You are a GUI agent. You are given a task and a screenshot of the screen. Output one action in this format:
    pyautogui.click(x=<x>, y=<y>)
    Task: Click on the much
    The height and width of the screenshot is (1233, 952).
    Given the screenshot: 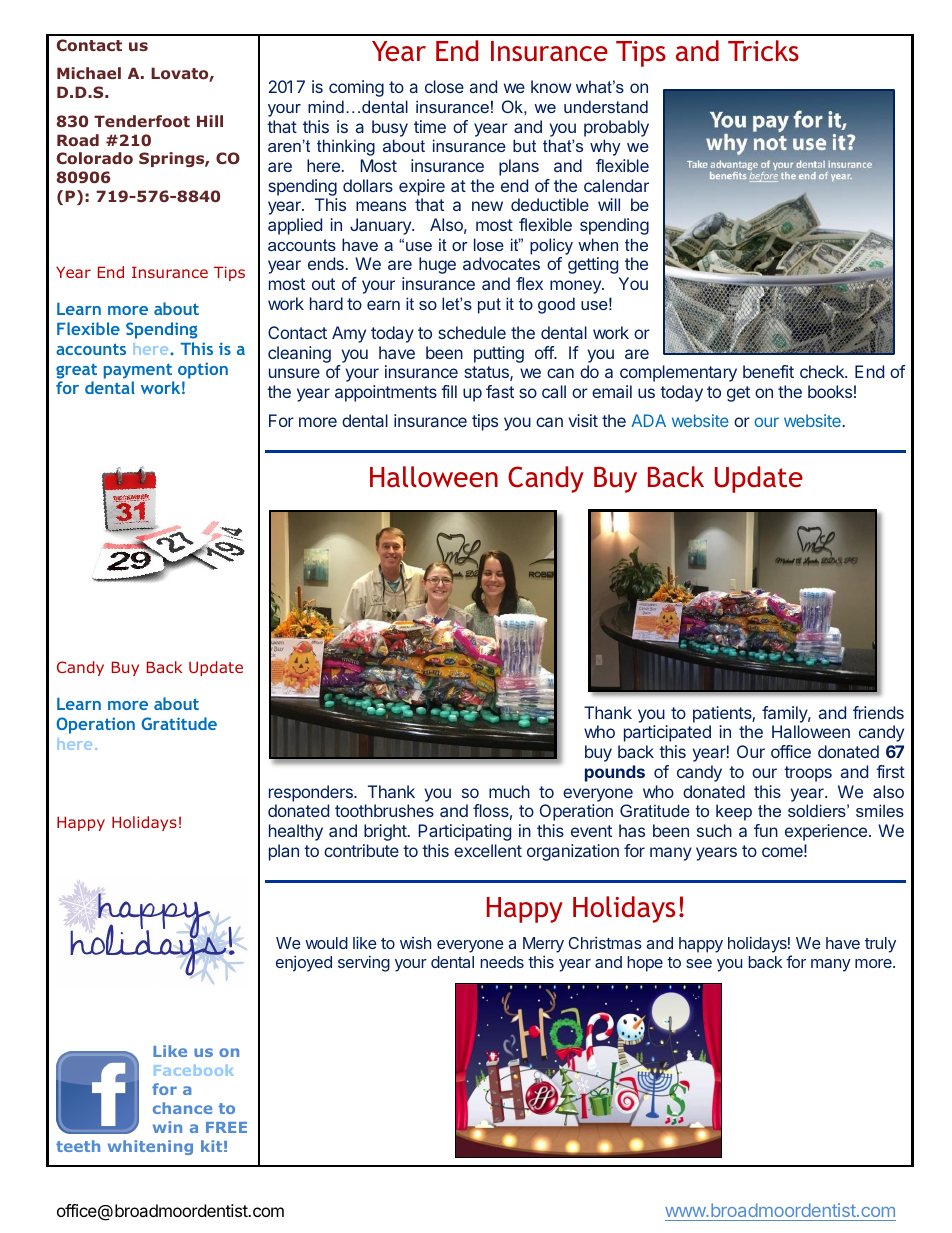 What is the action you would take?
    pyautogui.click(x=509, y=791)
